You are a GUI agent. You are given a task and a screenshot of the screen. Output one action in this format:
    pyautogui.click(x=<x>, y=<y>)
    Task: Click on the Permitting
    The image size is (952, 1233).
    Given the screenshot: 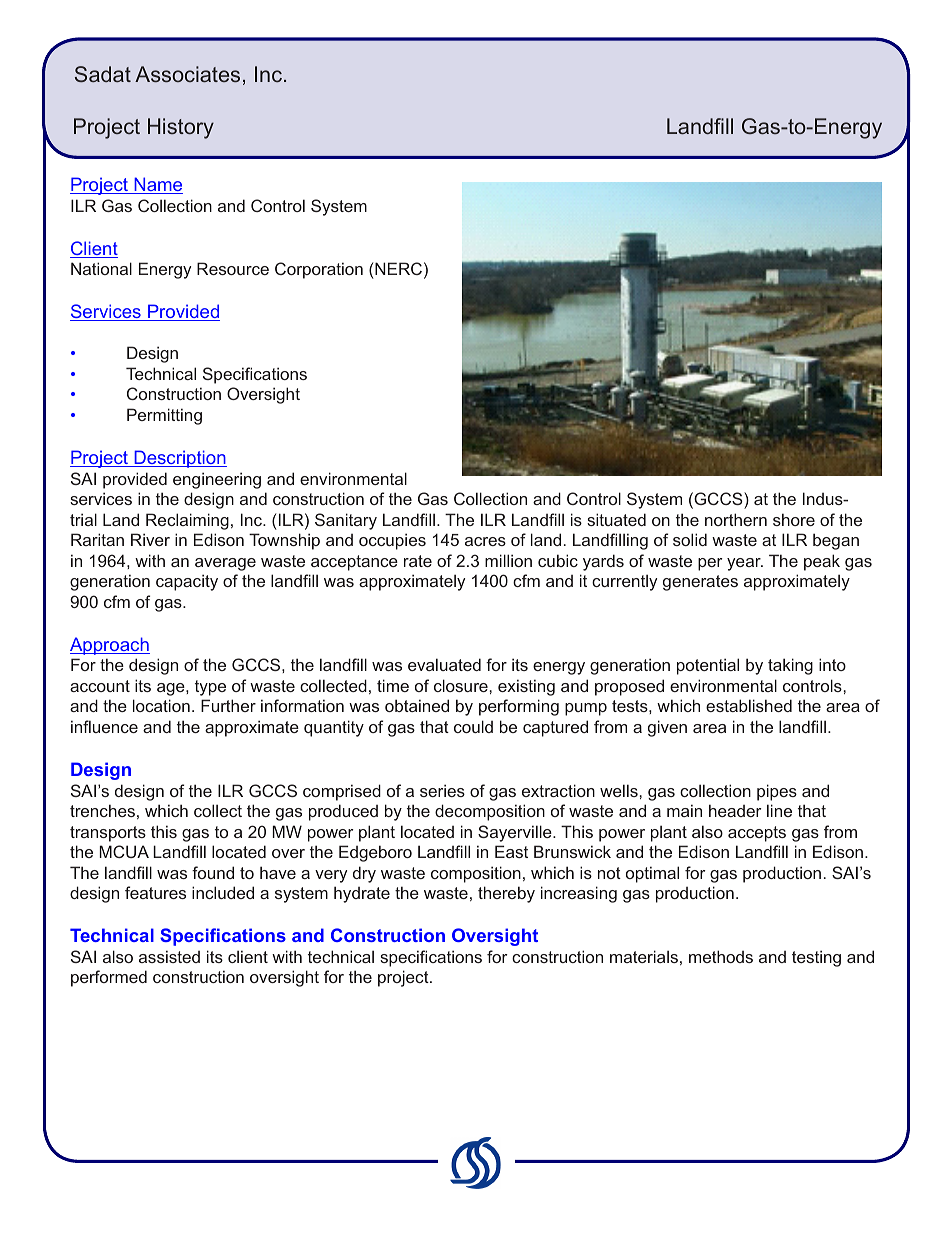 What is the action you would take?
    pyautogui.click(x=164, y=416)
